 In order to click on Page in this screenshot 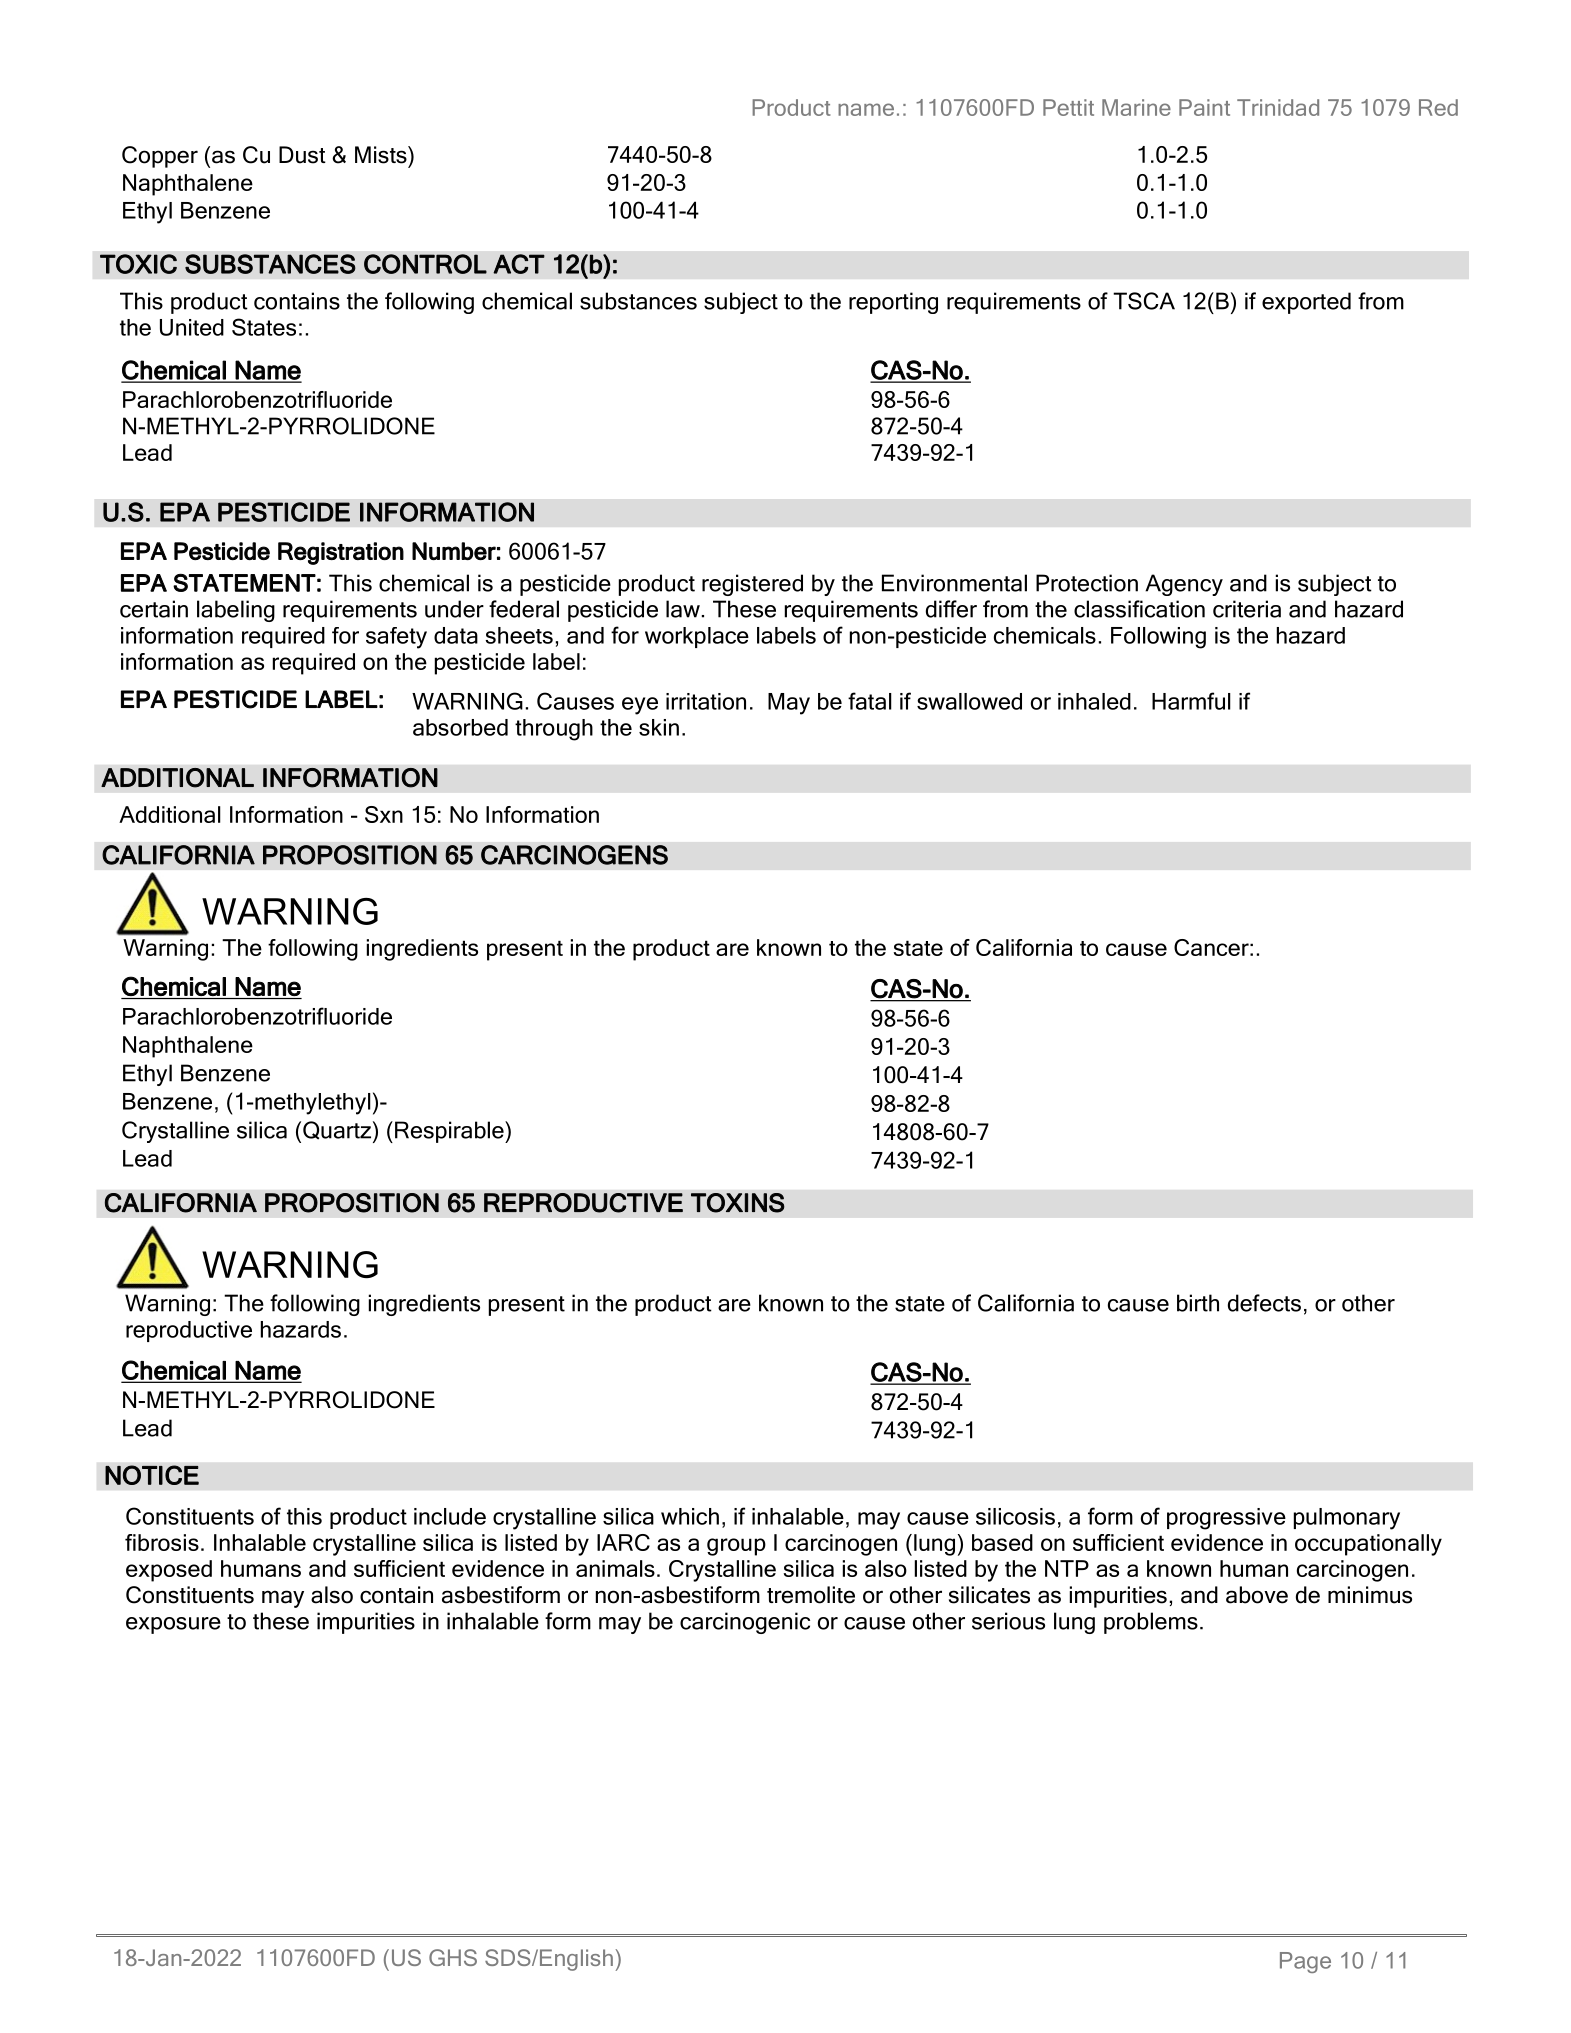, I will do `click(1305, 1962)`.
